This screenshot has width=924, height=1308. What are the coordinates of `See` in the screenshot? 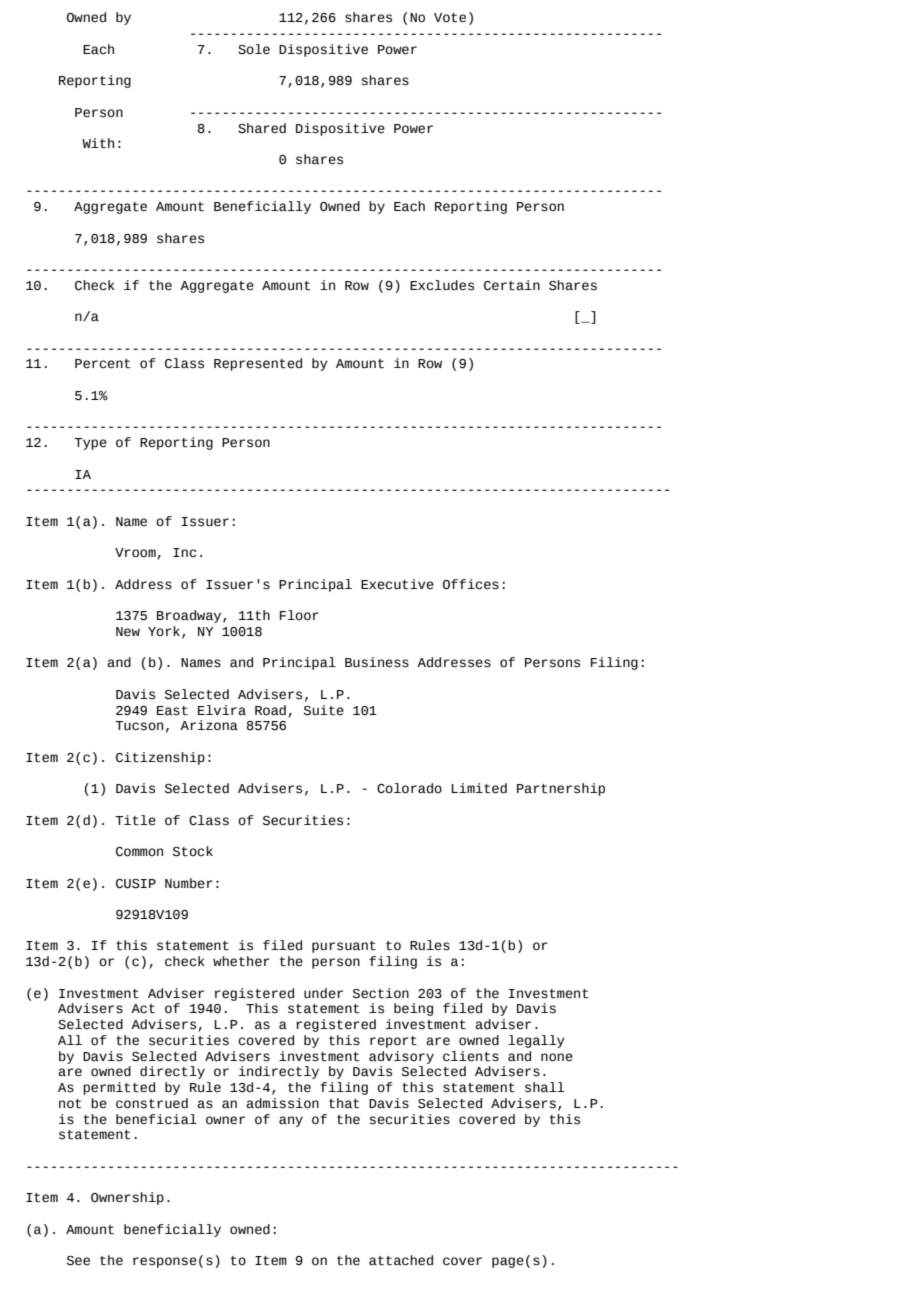 It's located at (78, 1261).
